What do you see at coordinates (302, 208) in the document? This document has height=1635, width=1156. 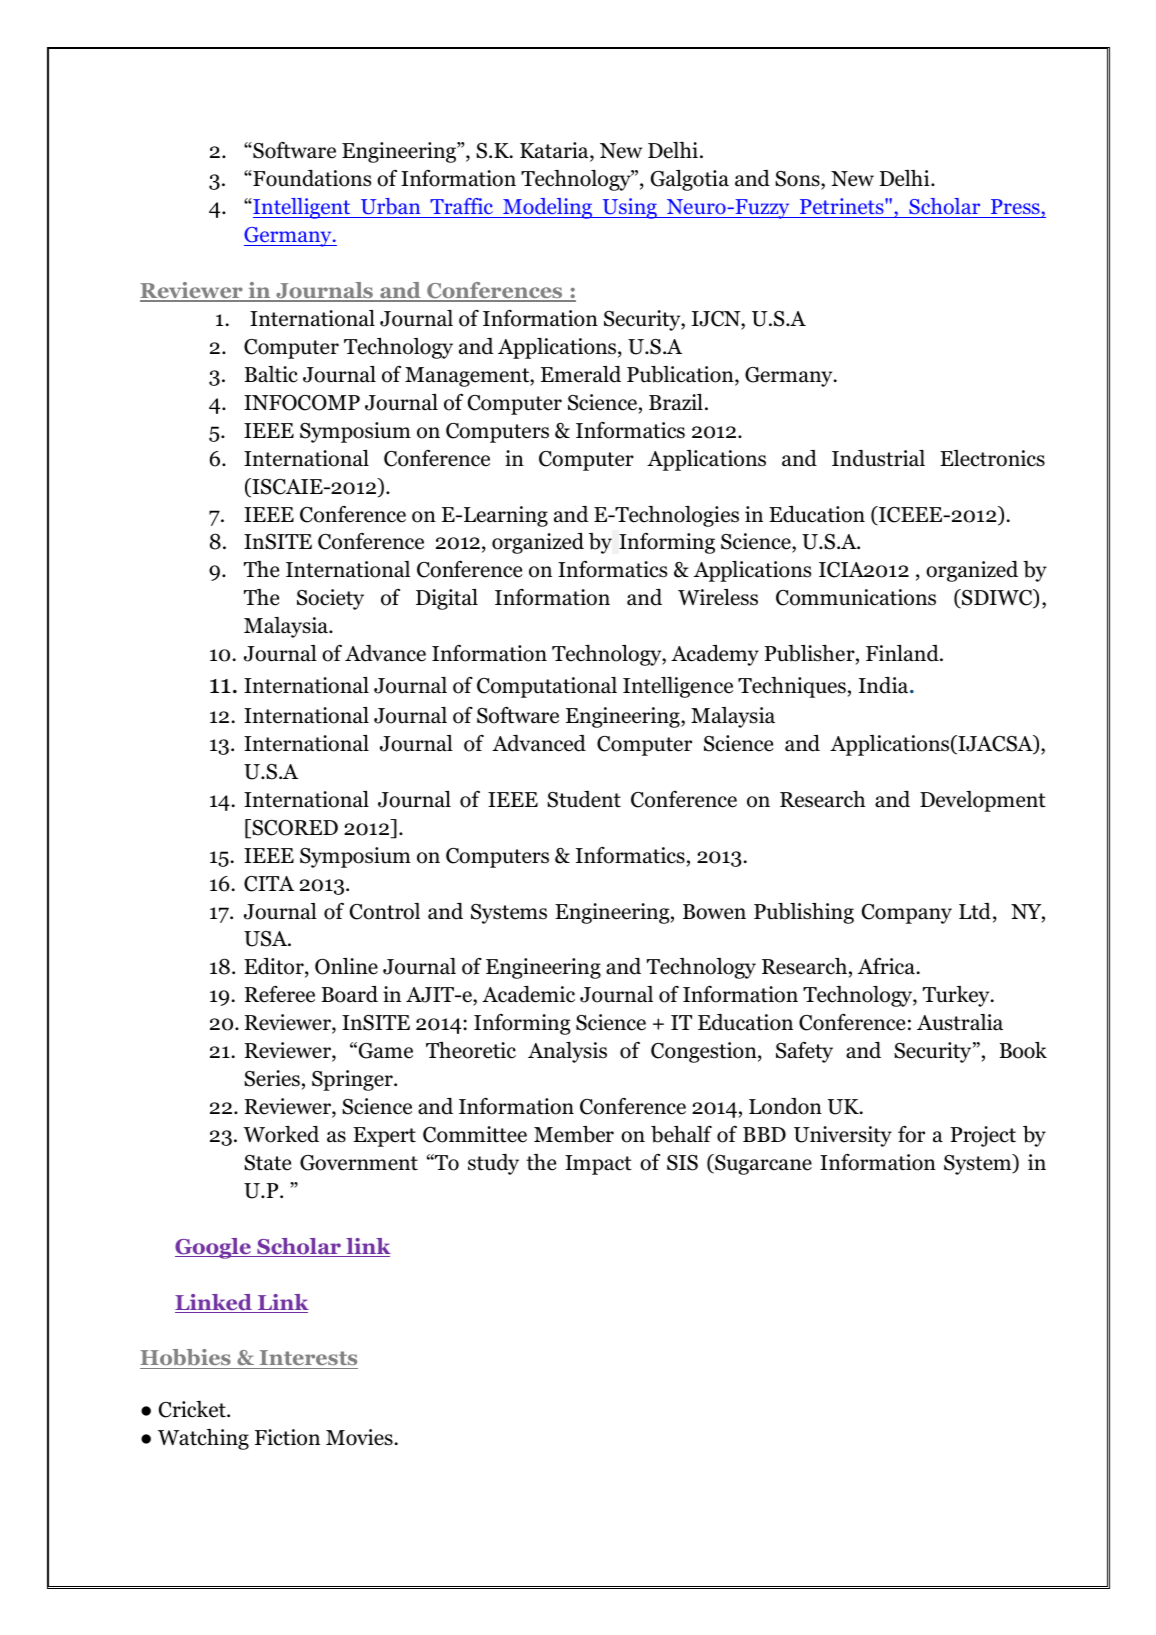 I see `Intelligent` at bounding box center [302, 208].
